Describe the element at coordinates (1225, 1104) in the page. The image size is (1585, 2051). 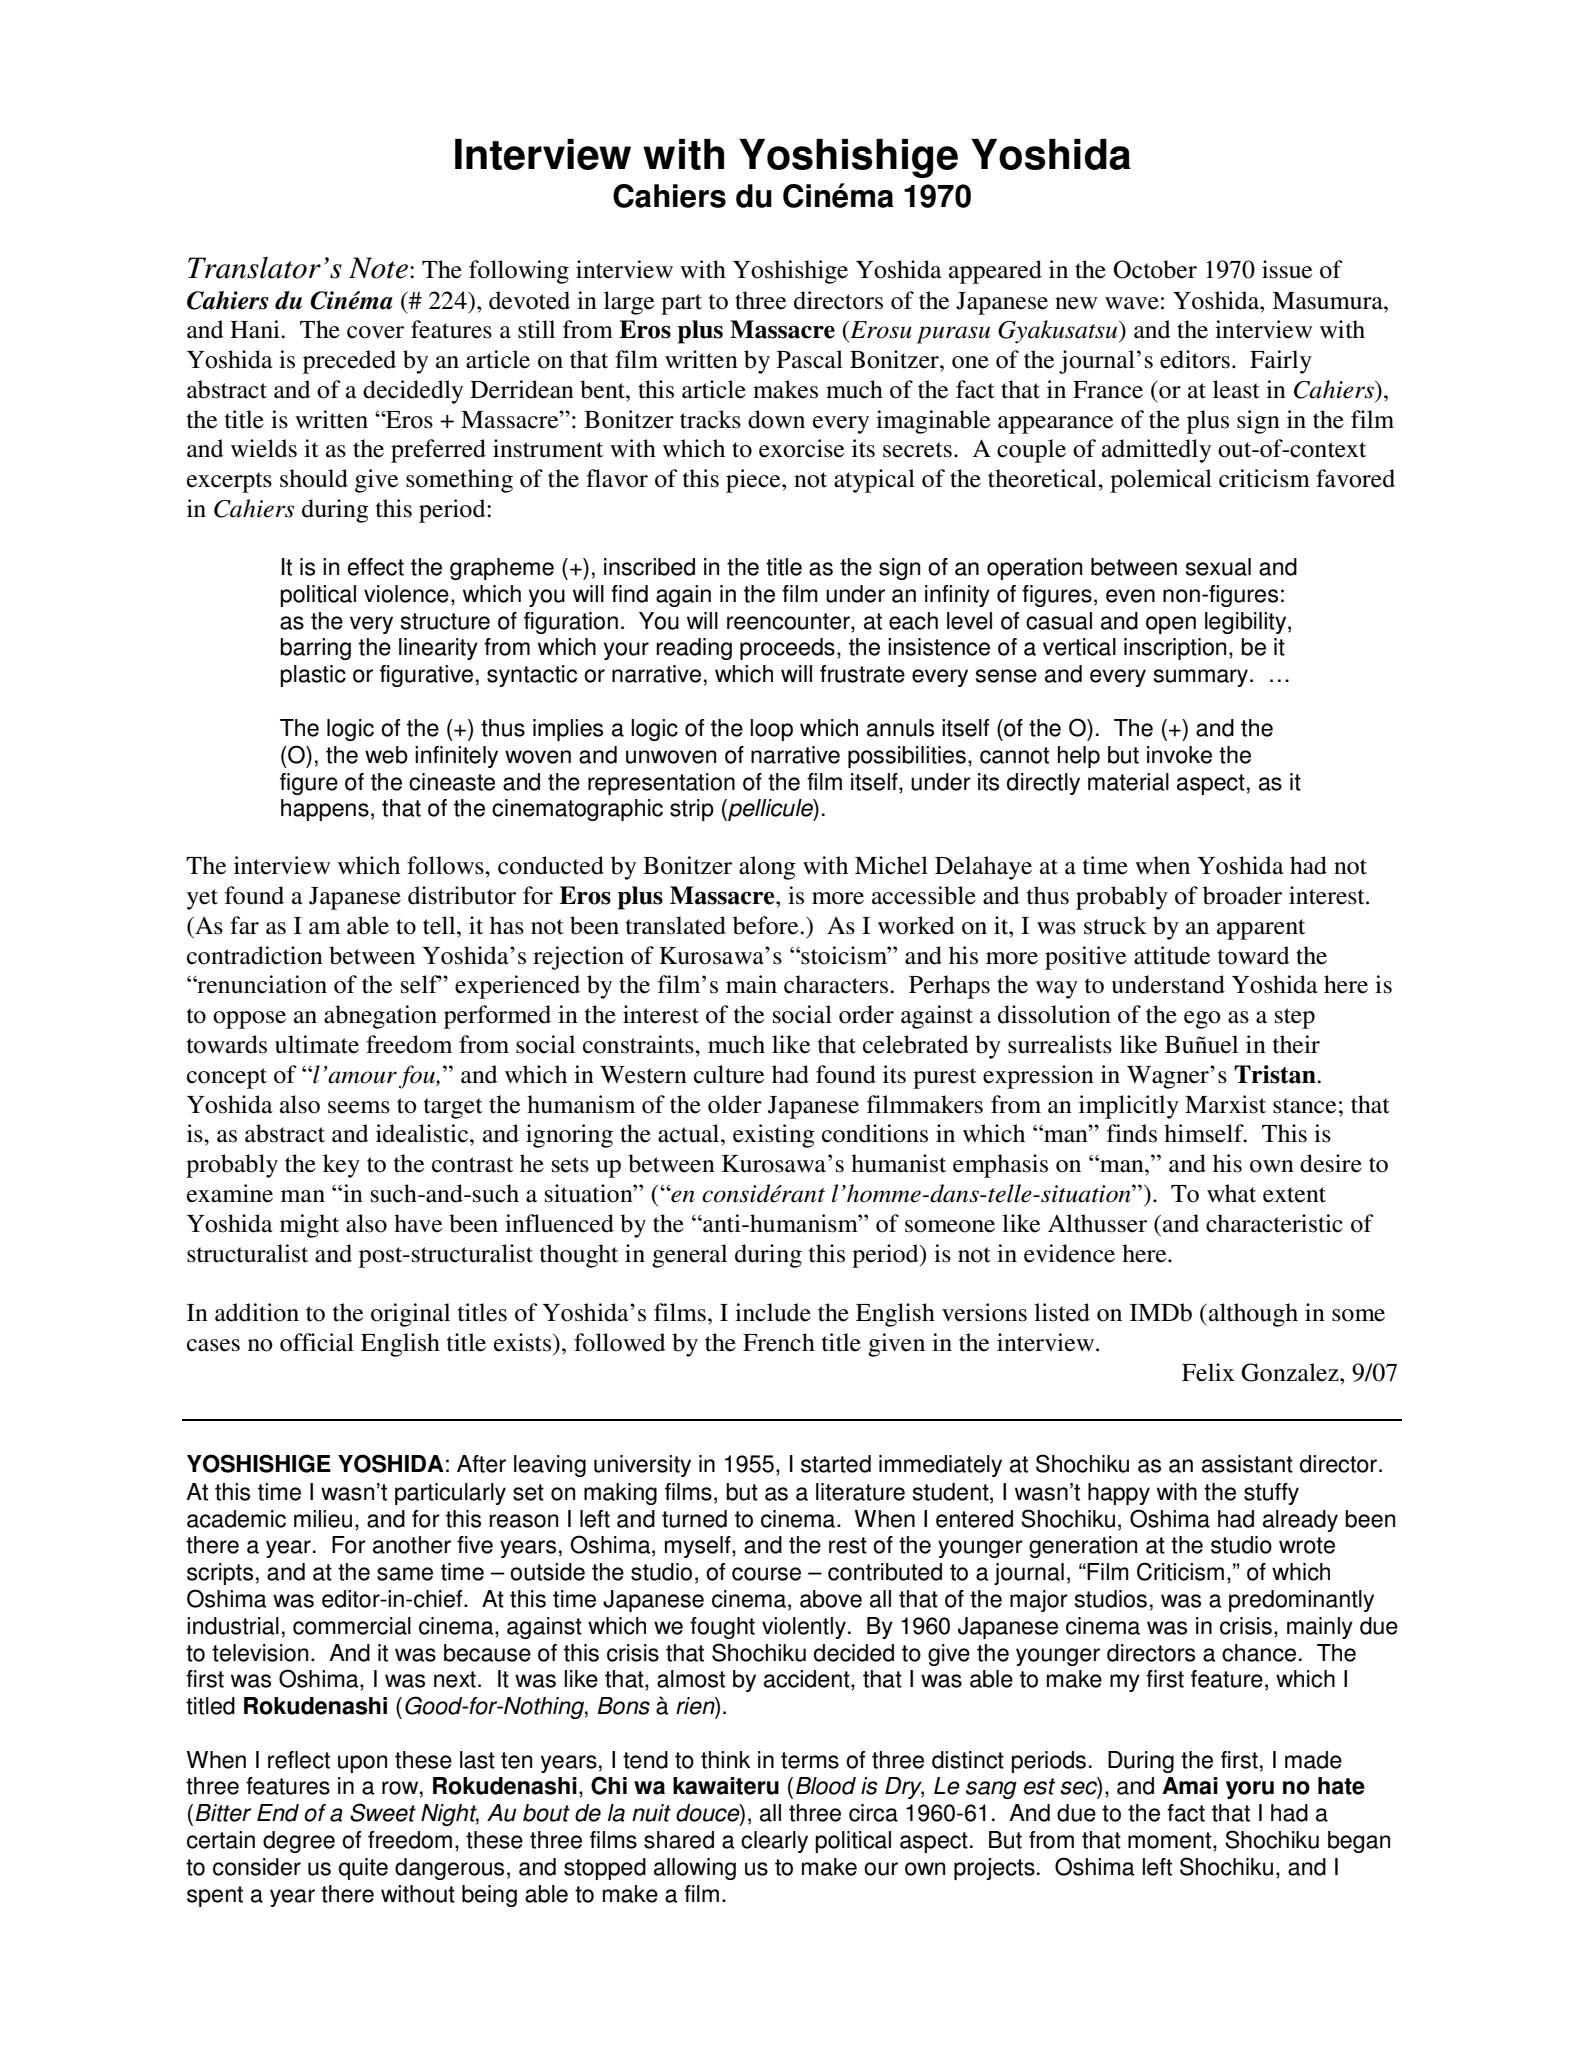
I see `Marxist` at that location.
